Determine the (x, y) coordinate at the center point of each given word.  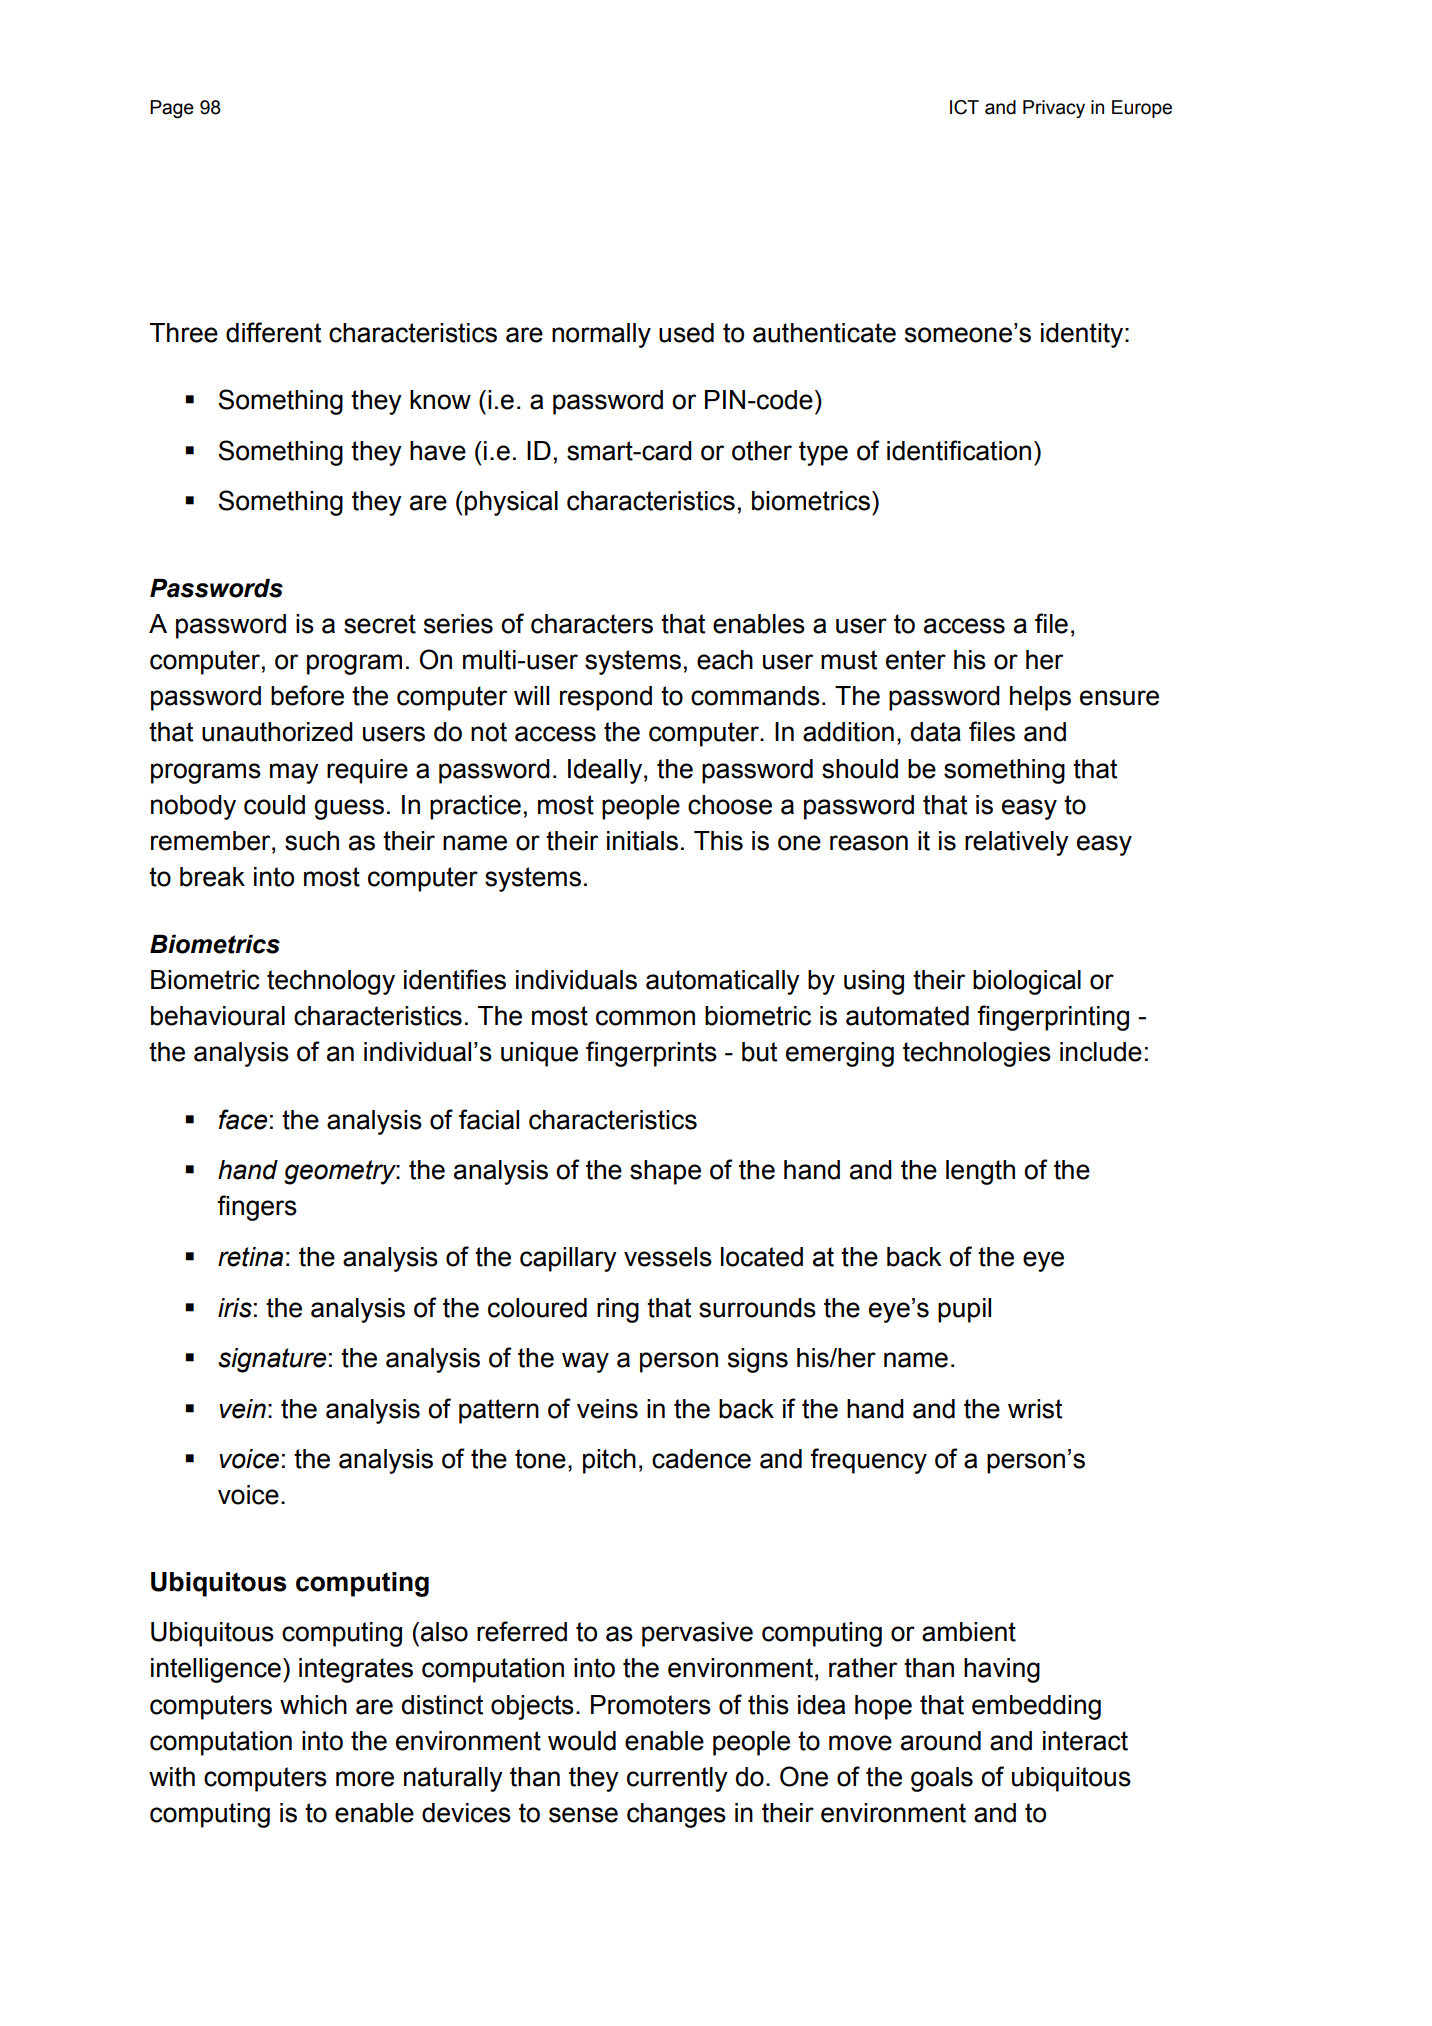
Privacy (1054, 109)
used (686, 333)
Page (172, 109)
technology (331, 982)
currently (677, 1779)
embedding (1036, 1707)
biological (1027, 982)
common (645, 1018)
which (313, 1705)
